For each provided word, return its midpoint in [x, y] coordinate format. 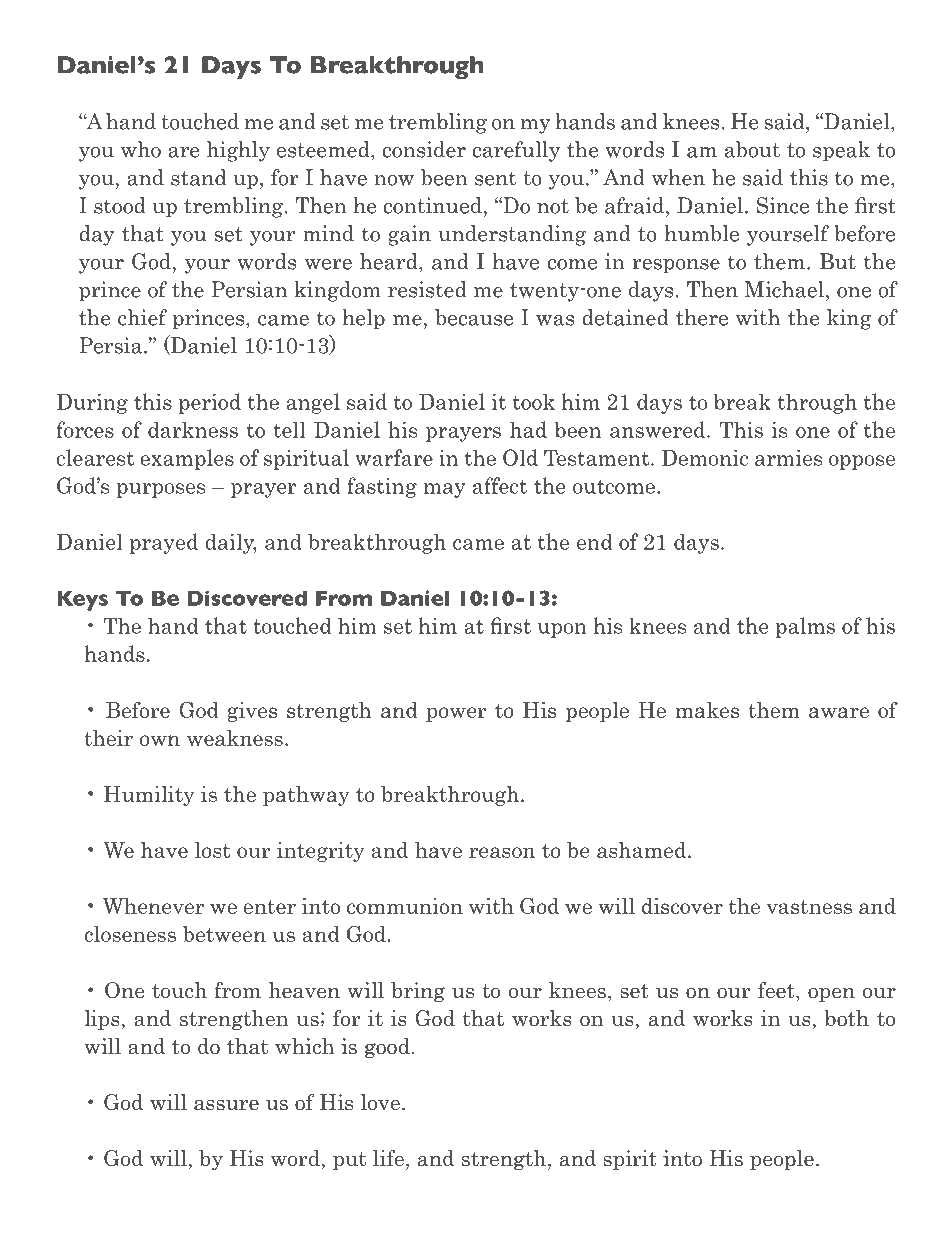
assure [226, 1105]
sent [495, 178]
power [456, 714]
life [388, 1158]
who [141, 149]
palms [805, 627]
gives [252, 712]
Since [783, 205]
